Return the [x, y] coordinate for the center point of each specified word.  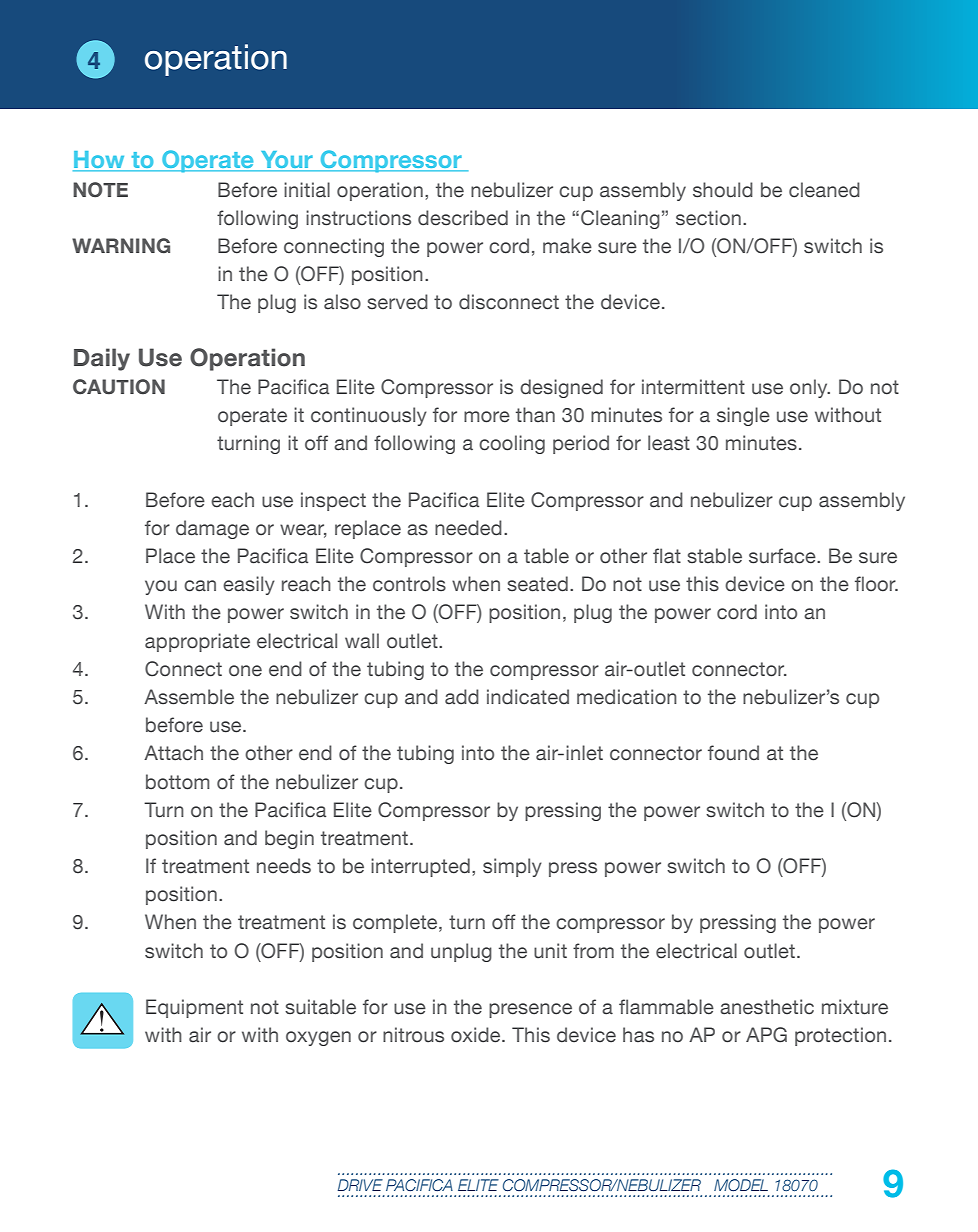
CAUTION [119, 387]
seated [537, 584]
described [463, 218]
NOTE [100, 190]
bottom [178, 782]
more [487, 417]
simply [512, 867]
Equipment [194, 1008]
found [733, 753]
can [200, 586]
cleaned [824, 190]
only [810, 388]
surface [783, 556]
